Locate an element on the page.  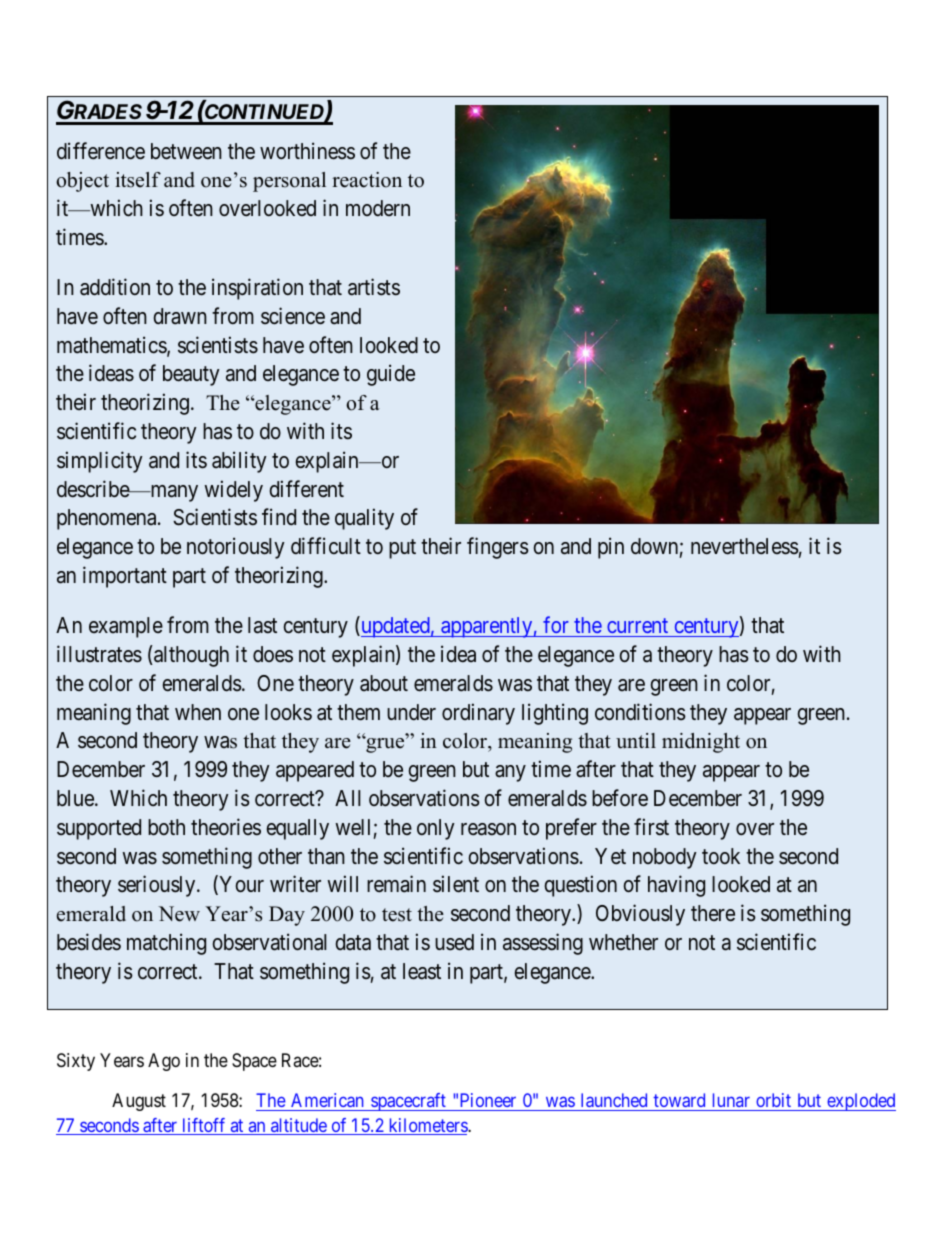
reaction is located at coordinates (367, 180).
